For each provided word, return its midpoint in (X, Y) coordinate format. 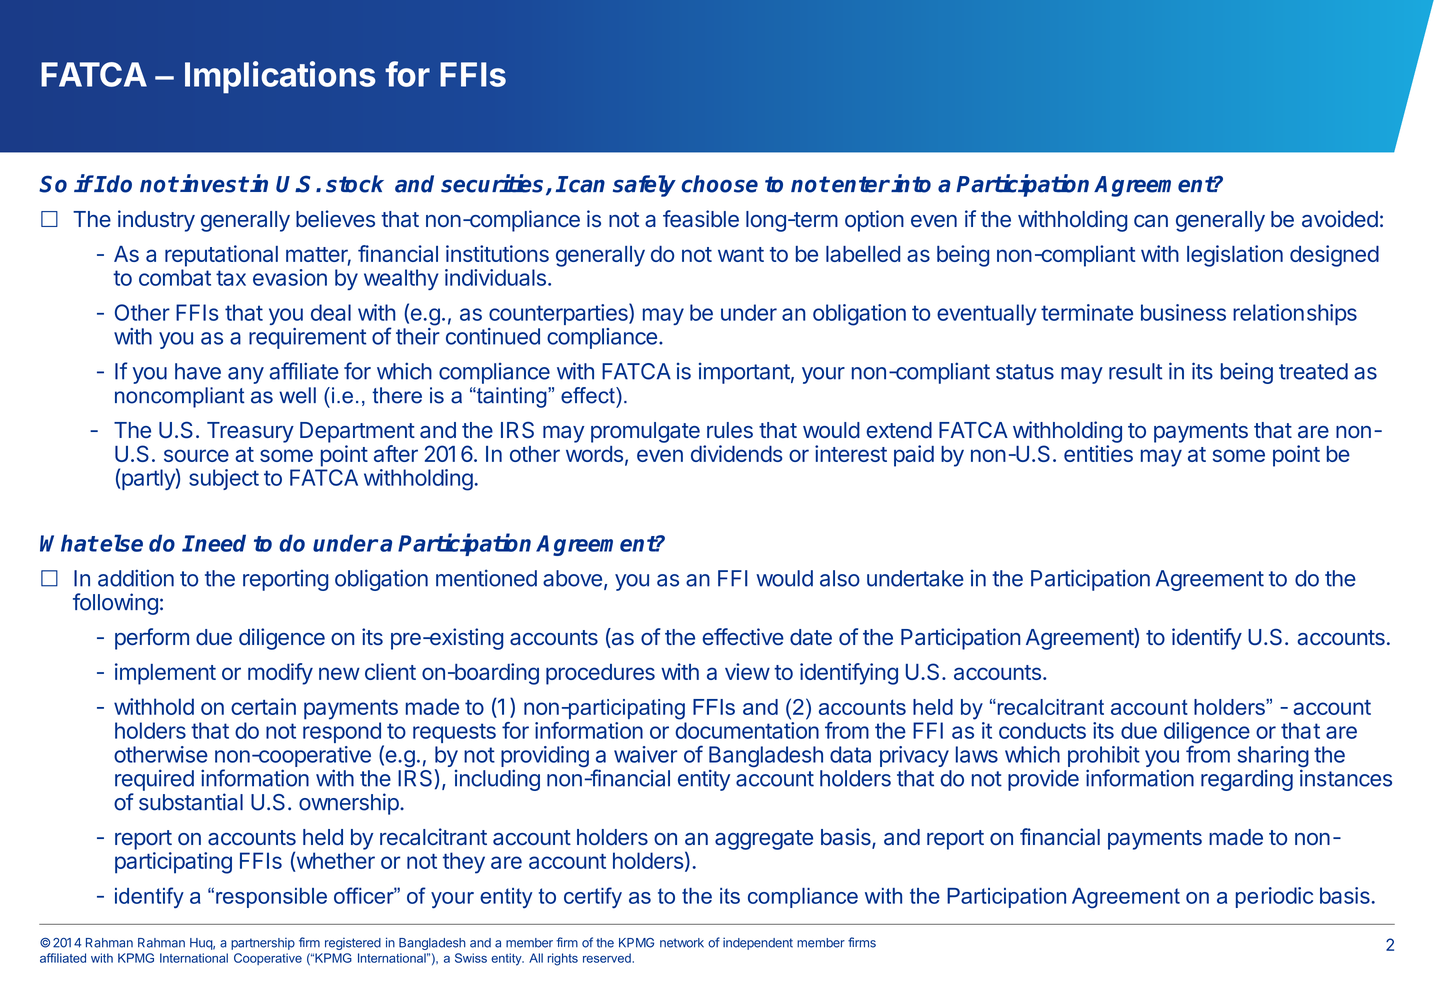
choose (719, 184)
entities (1098, 453)
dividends (737, 453)
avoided (1340, 219)
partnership (263, 944)
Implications (280, 77)
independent (758, 943)
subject (224, 479)
